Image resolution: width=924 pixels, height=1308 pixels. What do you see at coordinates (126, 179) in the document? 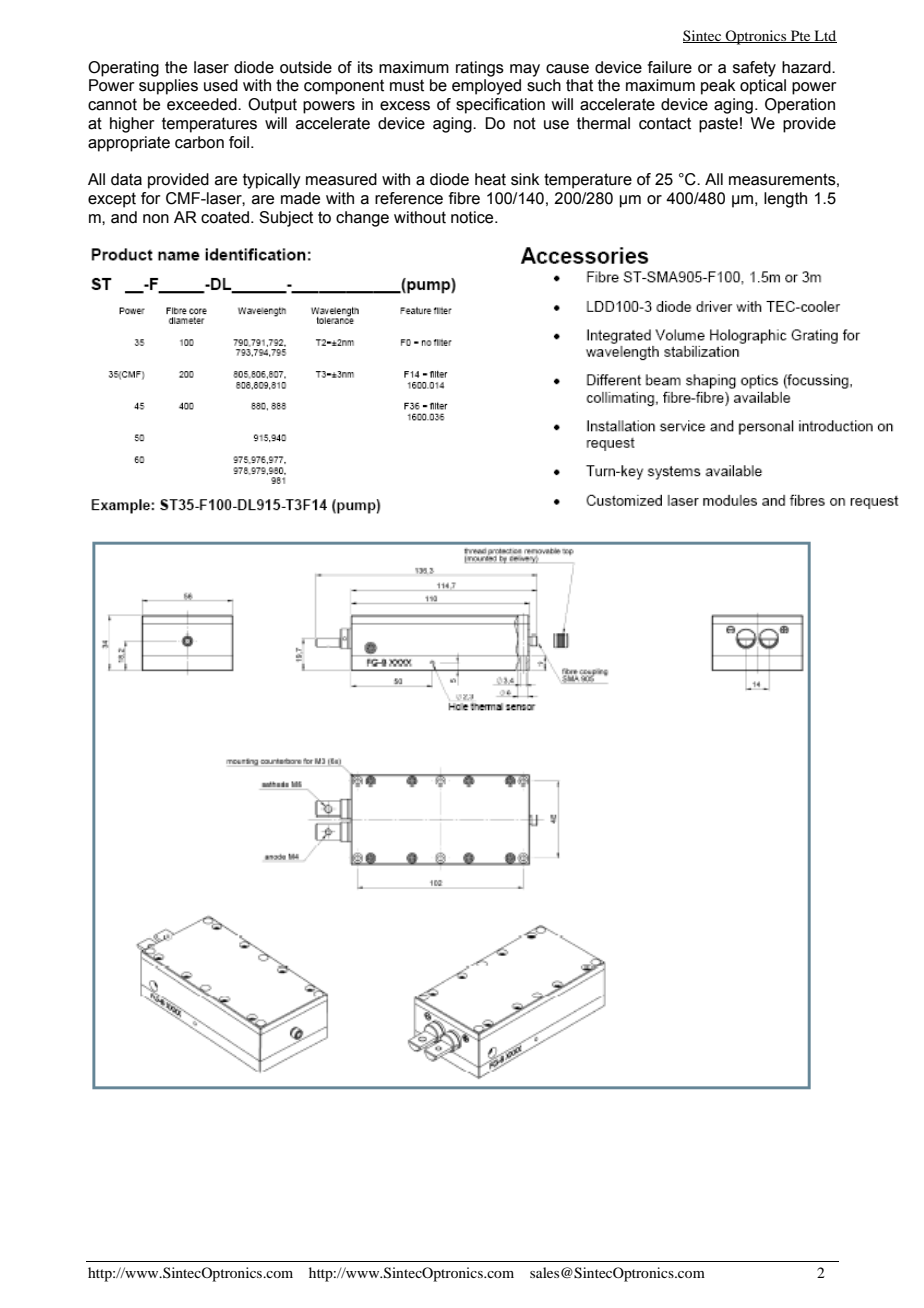
I see `data` at bounding box center [126, 179].
